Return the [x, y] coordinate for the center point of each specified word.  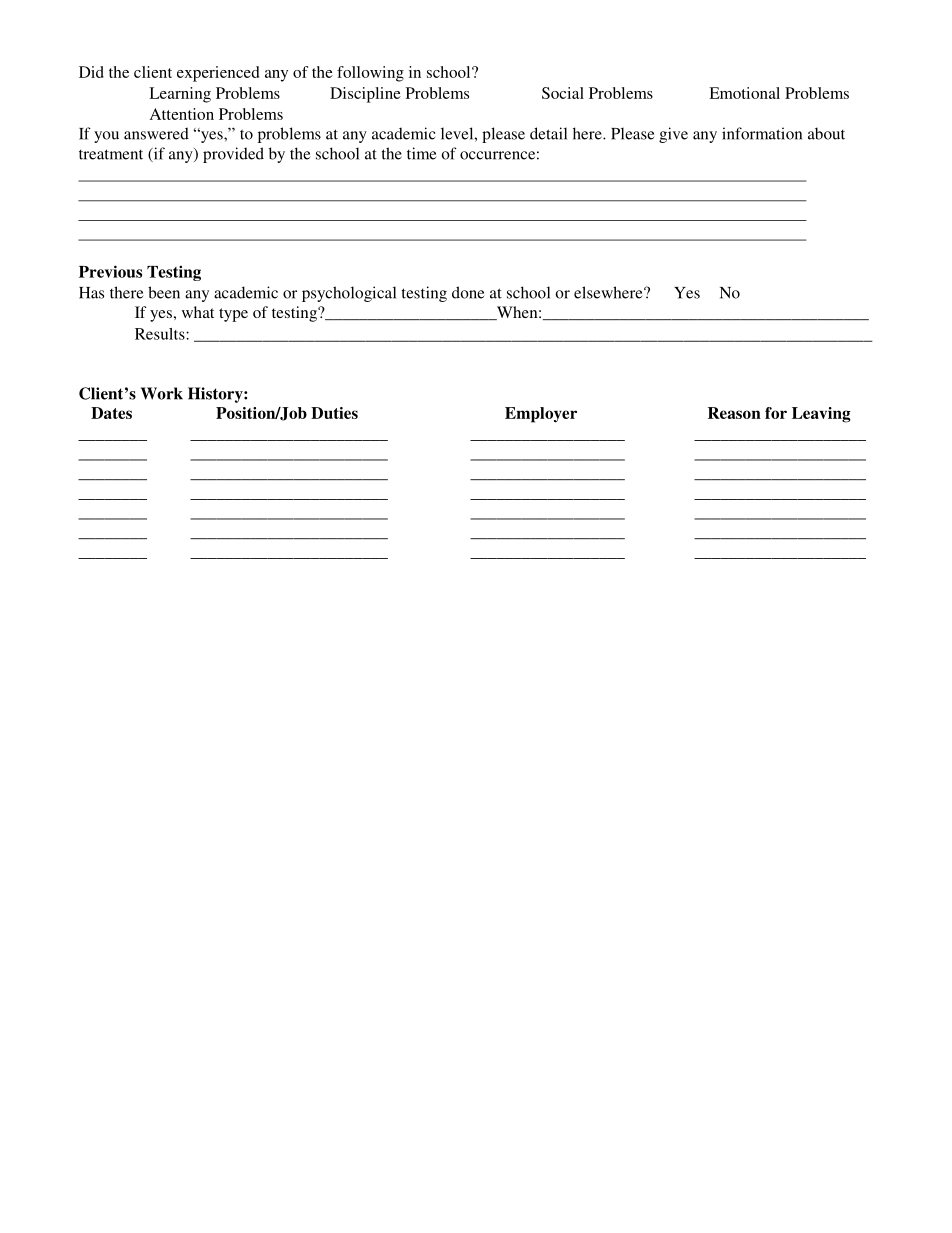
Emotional [744, 93]
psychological [349, 294]
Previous [110, 271]
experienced [218, 74]
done [468, 292]
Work [162, 393]
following [370, 74]
